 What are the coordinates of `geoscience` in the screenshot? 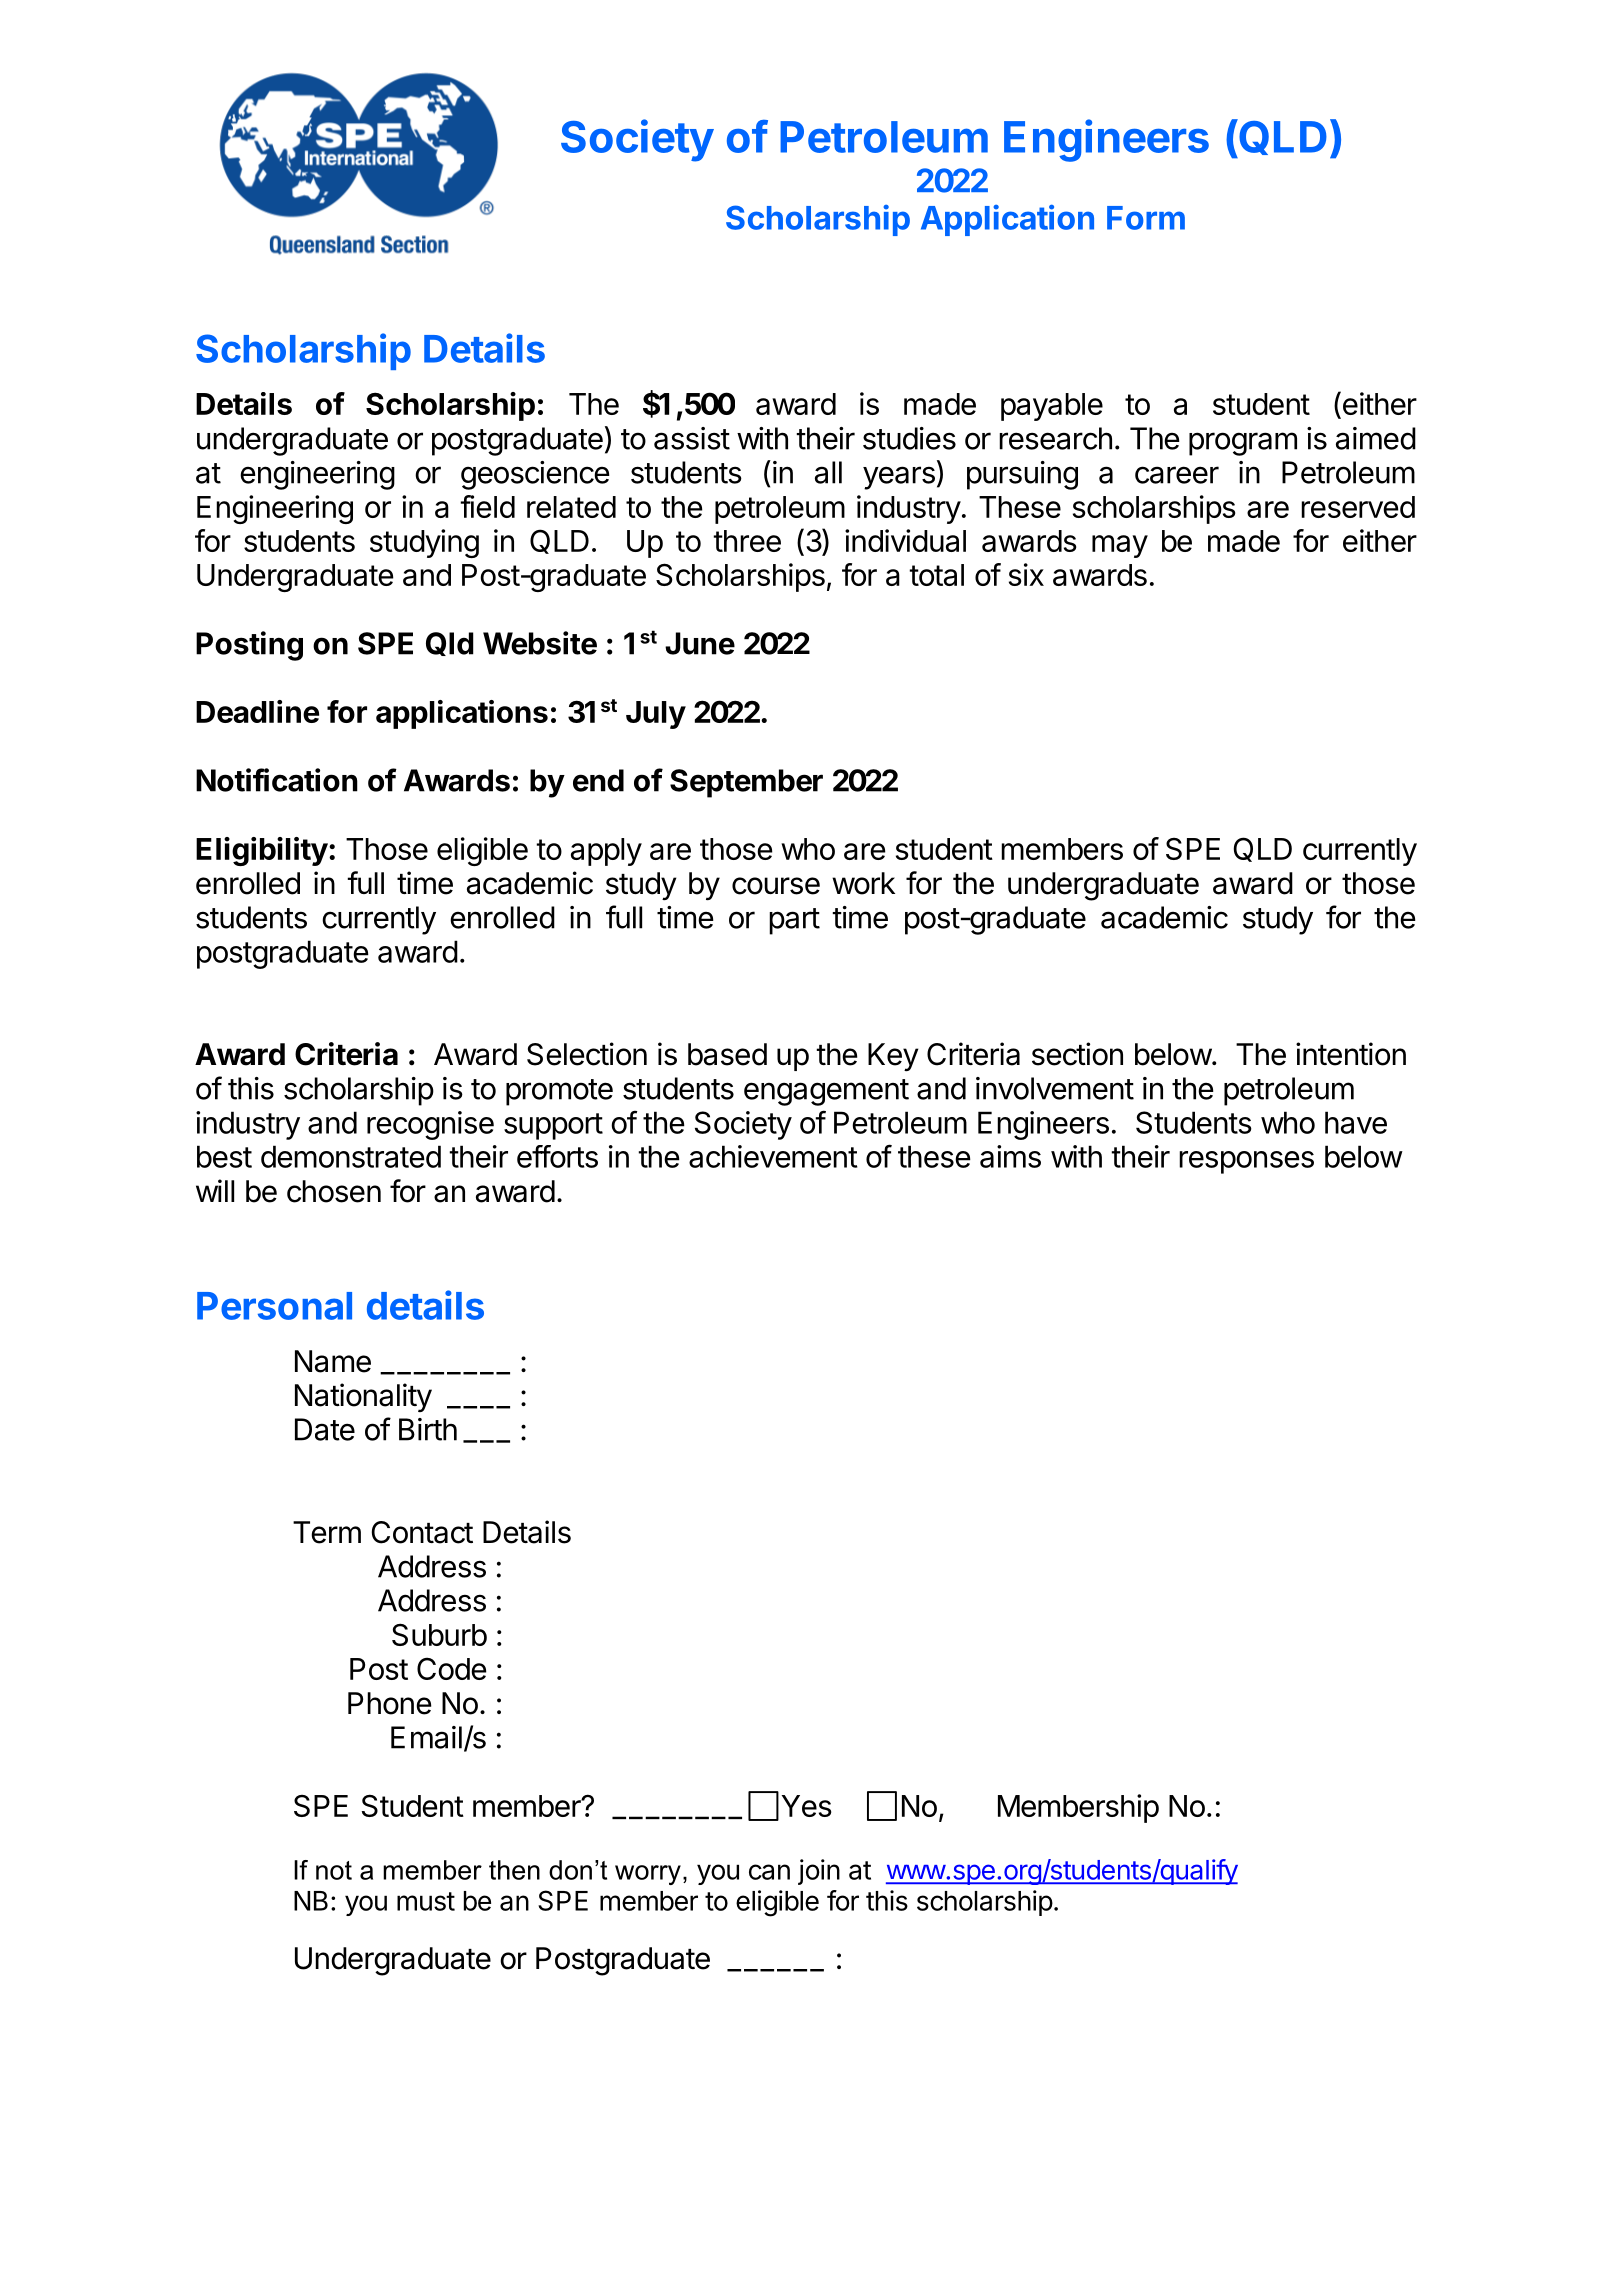 It's located at (535, 475).
